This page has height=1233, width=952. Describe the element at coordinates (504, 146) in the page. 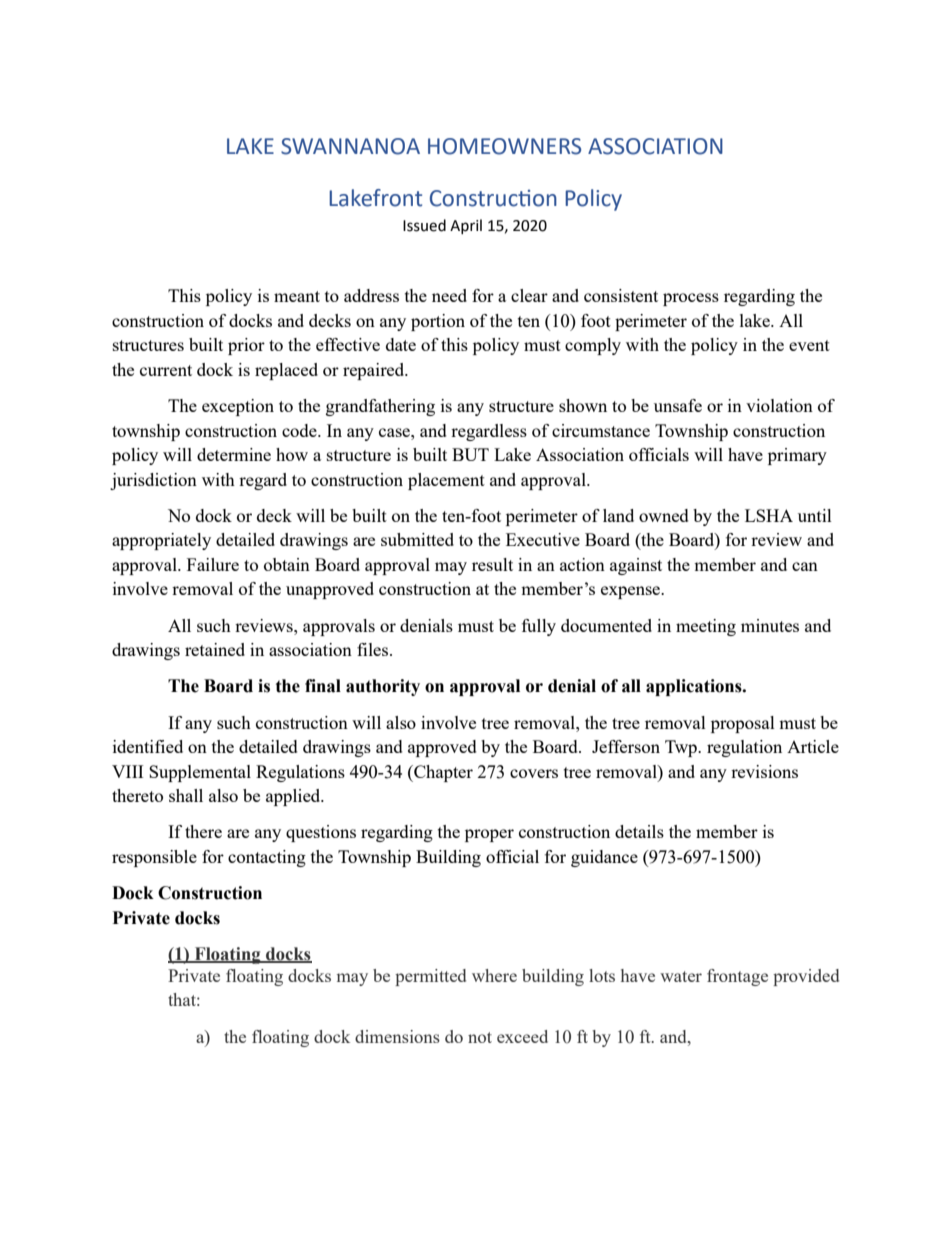

I see `HOMEOWNERS` at that location.
